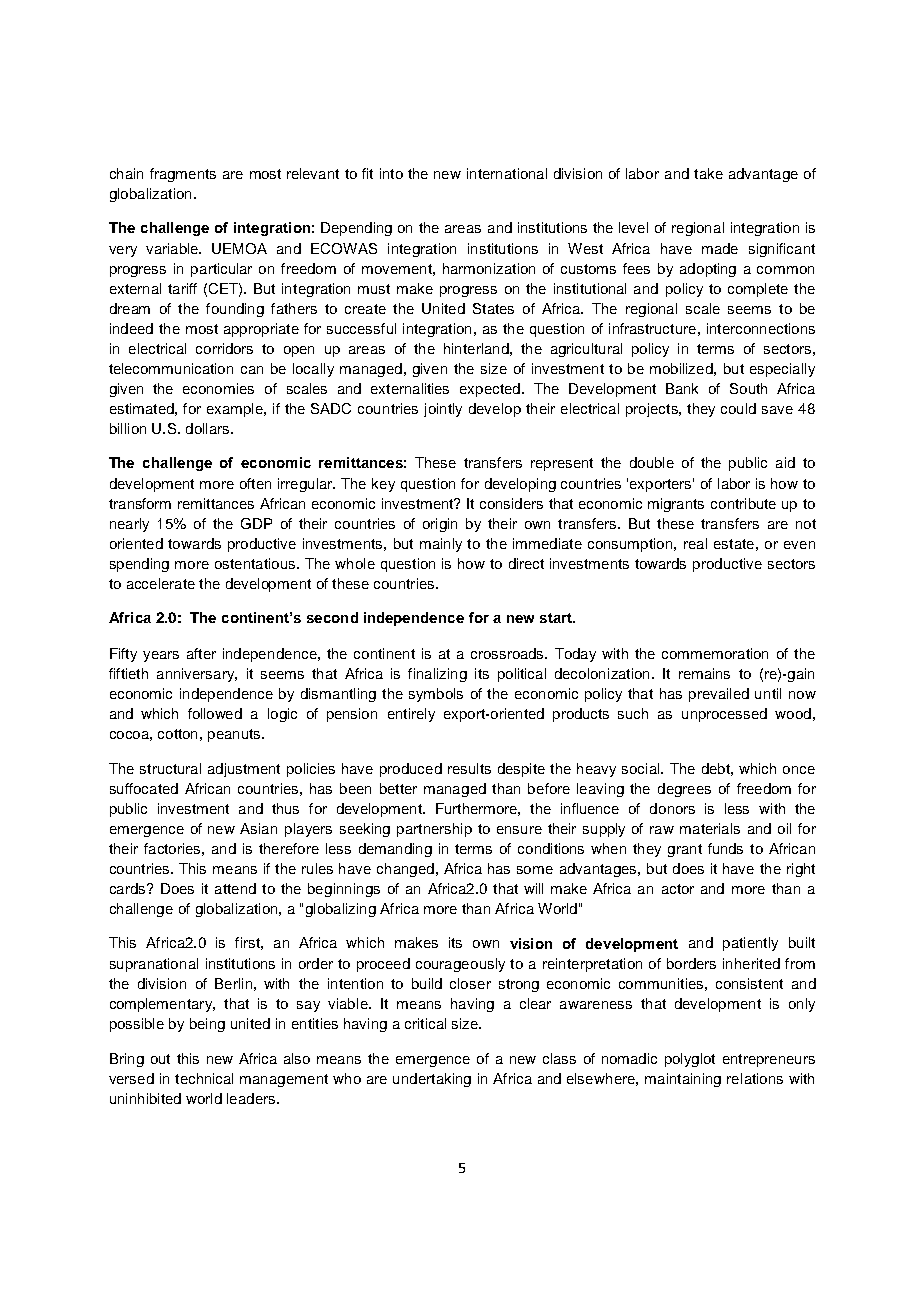 The image size is (924, 1307). What do you see at coordinates (204, 1078) in the screenshot?
I see `technical` at bounding box center [204, 1078].
